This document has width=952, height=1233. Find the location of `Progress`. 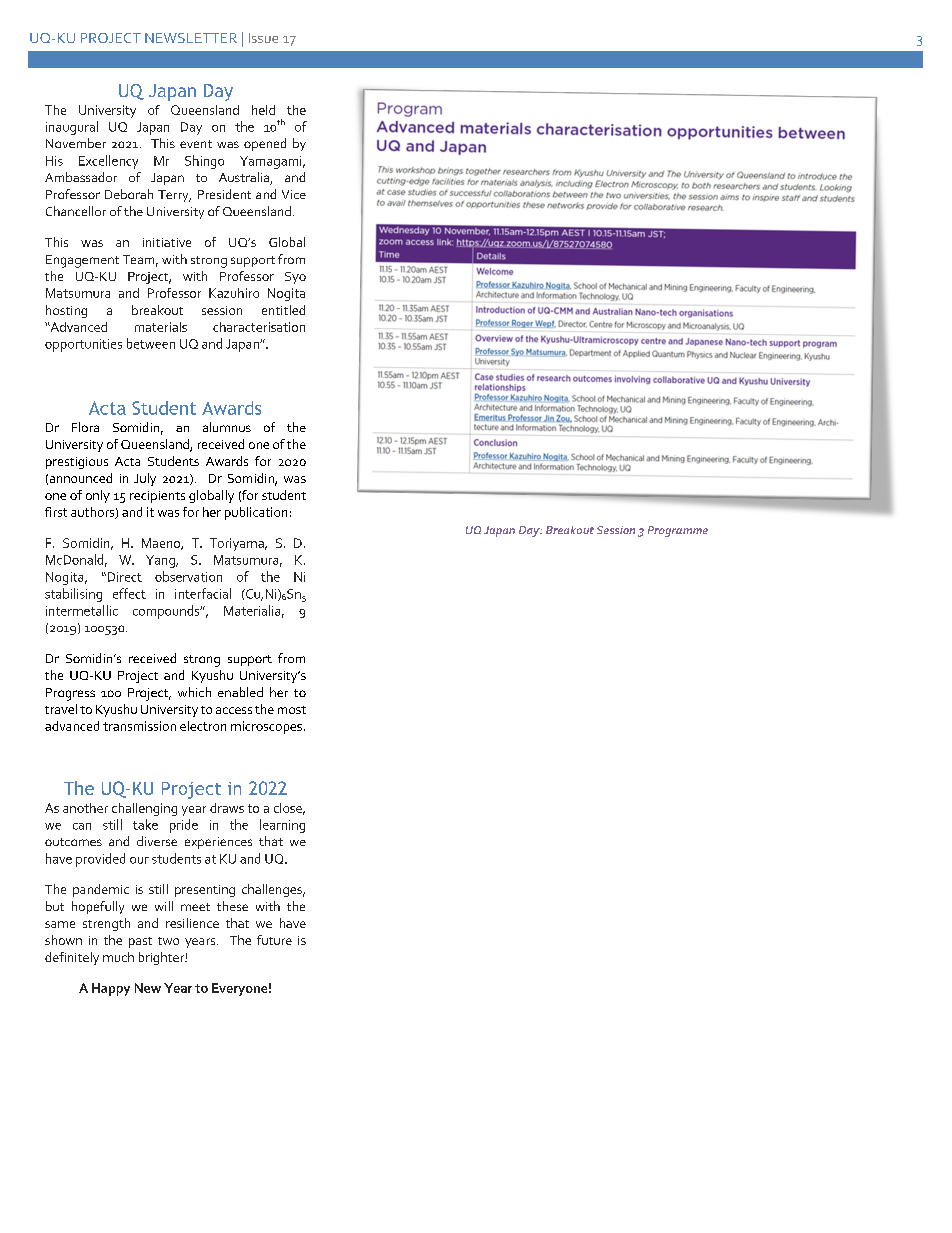

Progress is located at coordinates (70, 694).
